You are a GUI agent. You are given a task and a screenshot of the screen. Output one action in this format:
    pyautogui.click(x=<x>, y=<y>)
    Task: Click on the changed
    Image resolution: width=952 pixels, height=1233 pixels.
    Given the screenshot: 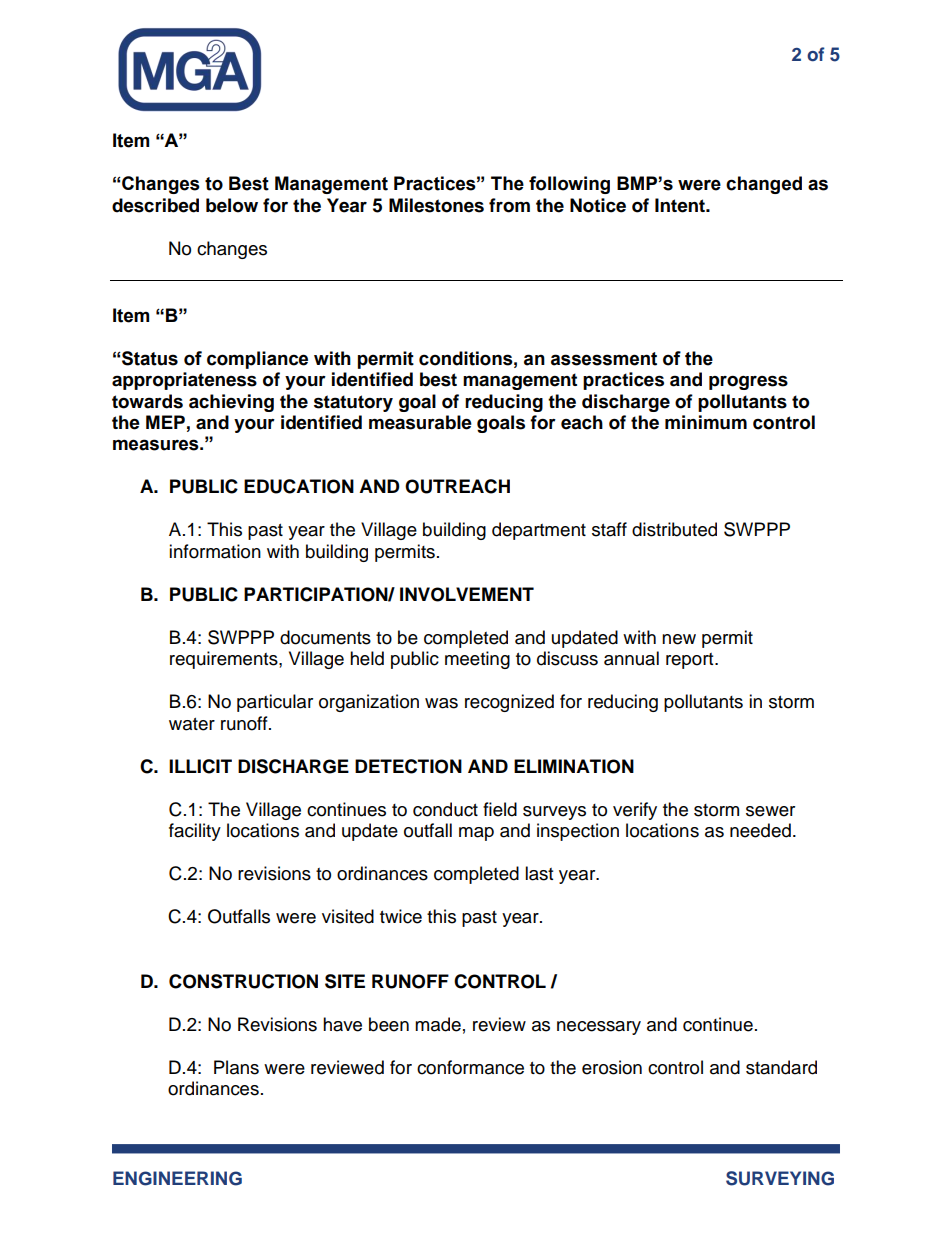 What is the action you would take?
    pyautogui.click(x=764, y=185)
